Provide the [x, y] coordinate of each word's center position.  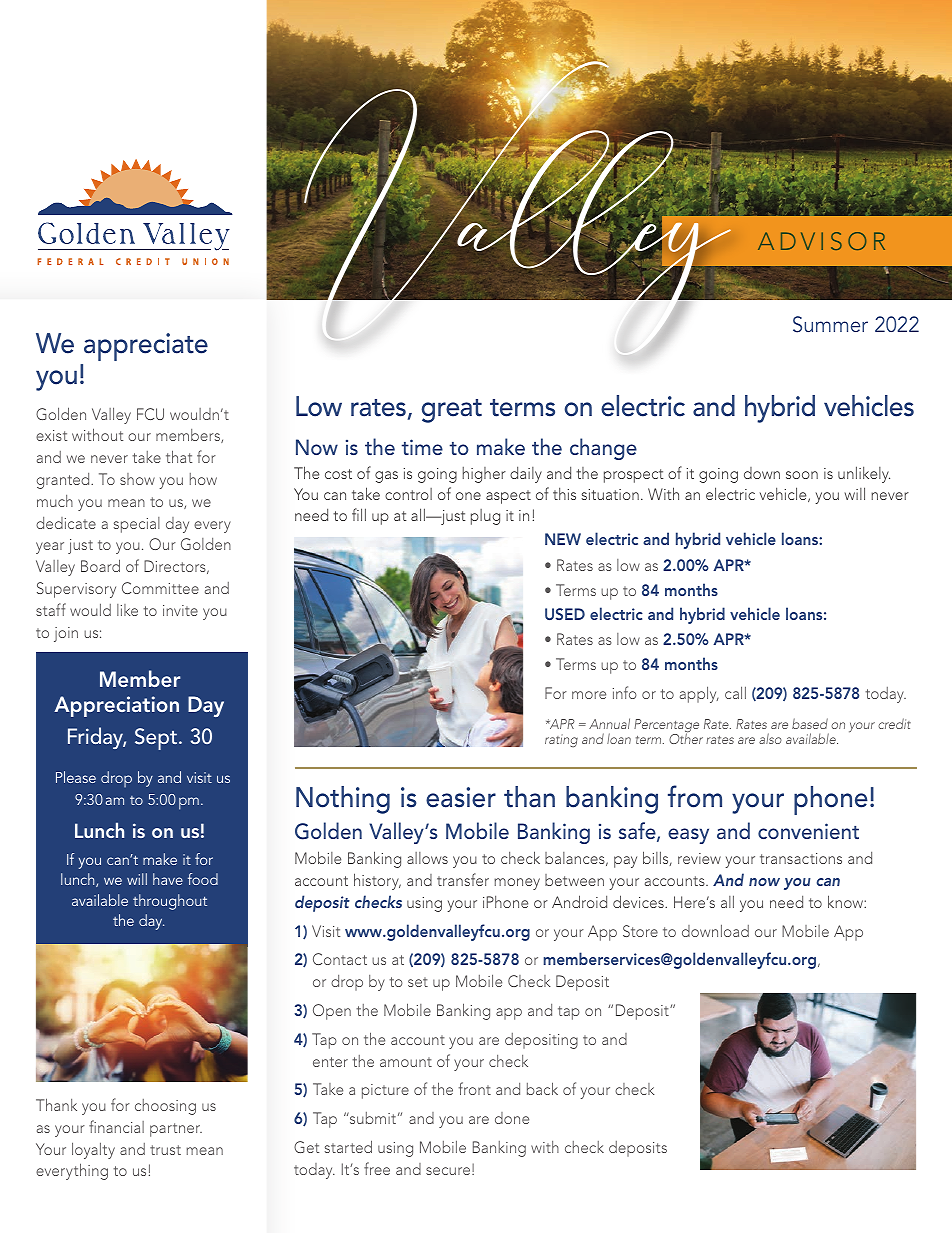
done [512, 1118]
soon [802, 475]
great [452, 411]
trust [165, 1150]
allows [427, 858]
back [542, 1088]
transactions [801, 858]
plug [485, 517]
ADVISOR [821, 241]
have [168, 879]
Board [100, 565]
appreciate [146, 347]
